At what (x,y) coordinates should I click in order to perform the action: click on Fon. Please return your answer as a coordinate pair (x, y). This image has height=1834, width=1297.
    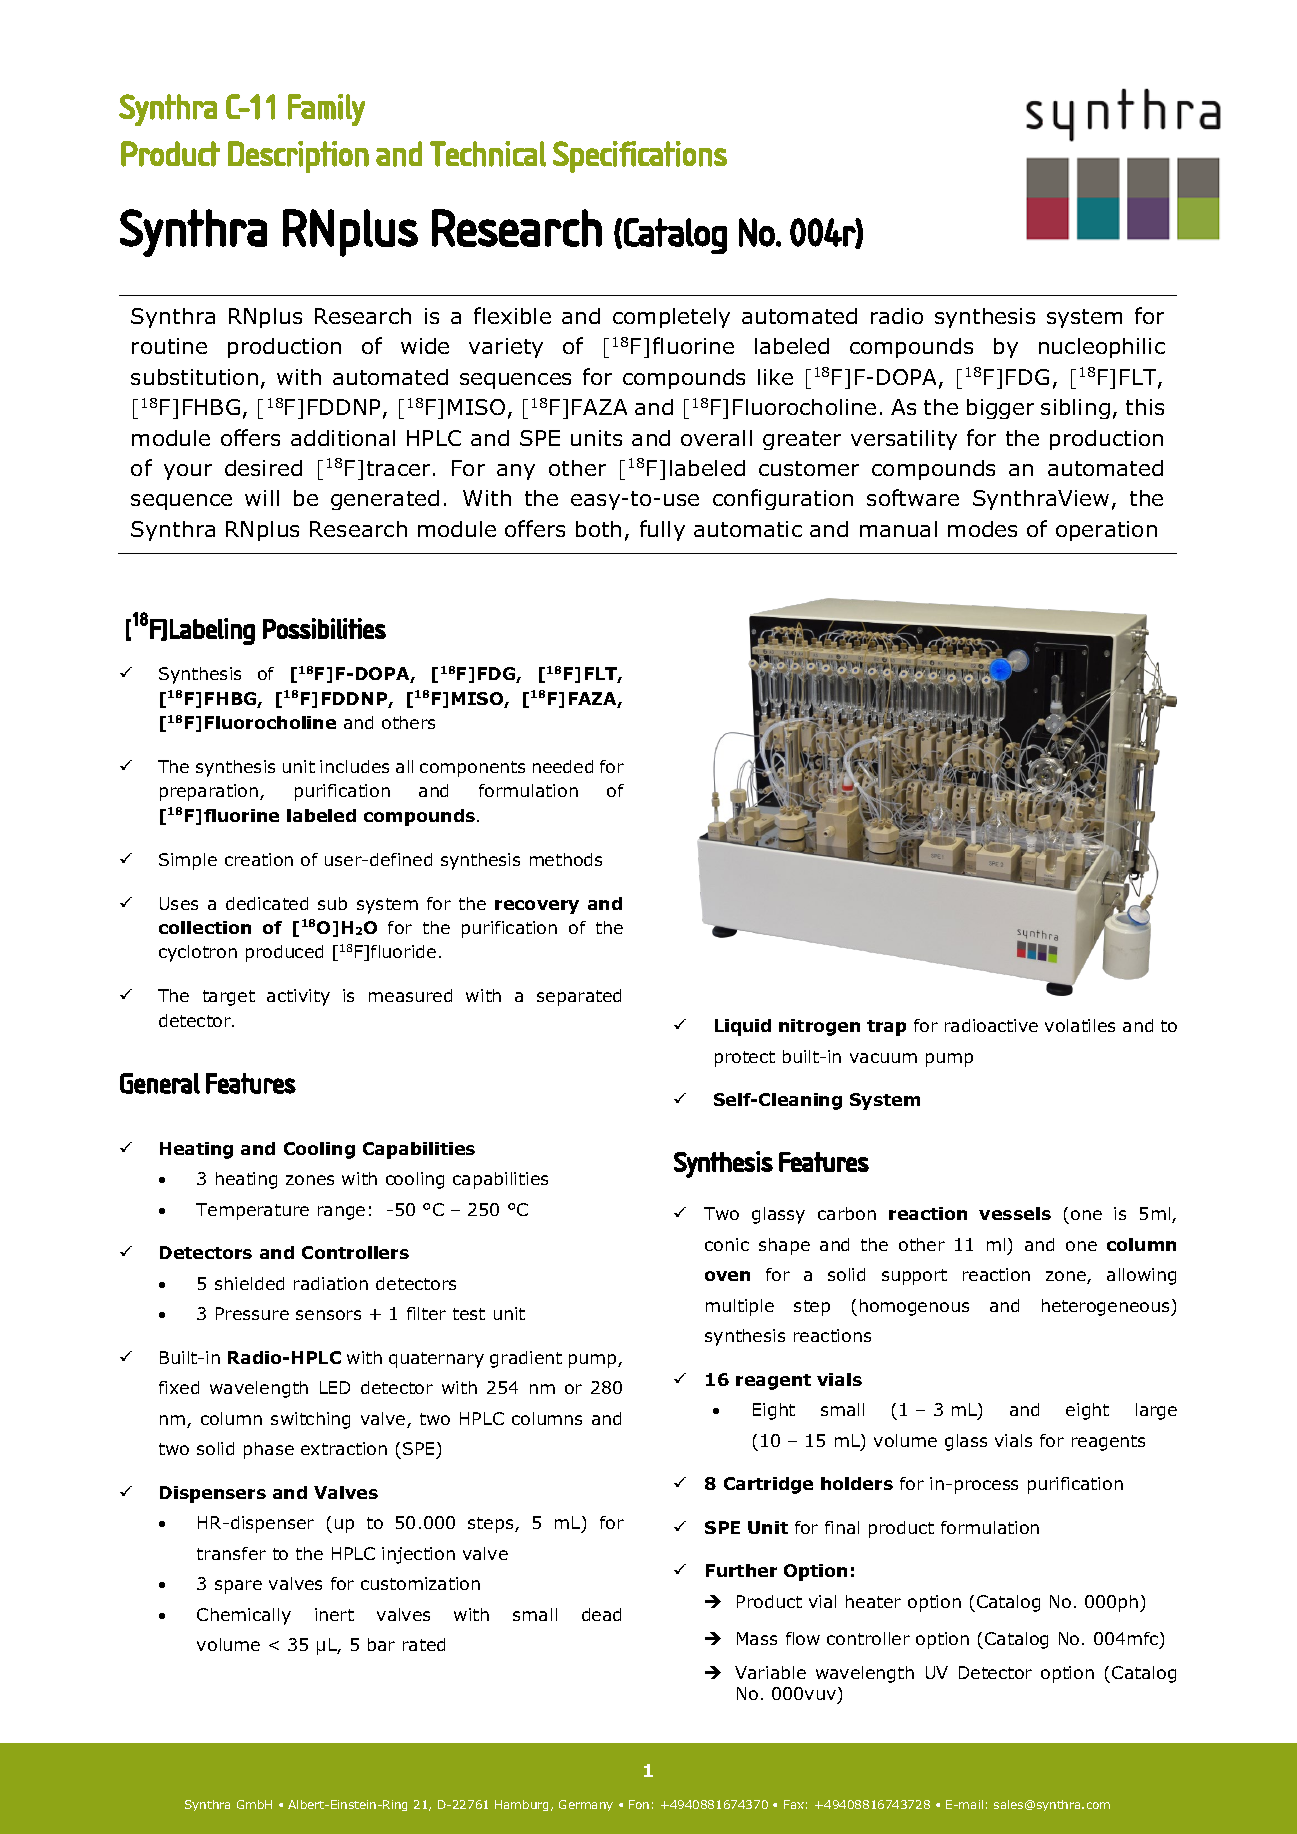
    Looking at the image, I should click on (639, 1804).
